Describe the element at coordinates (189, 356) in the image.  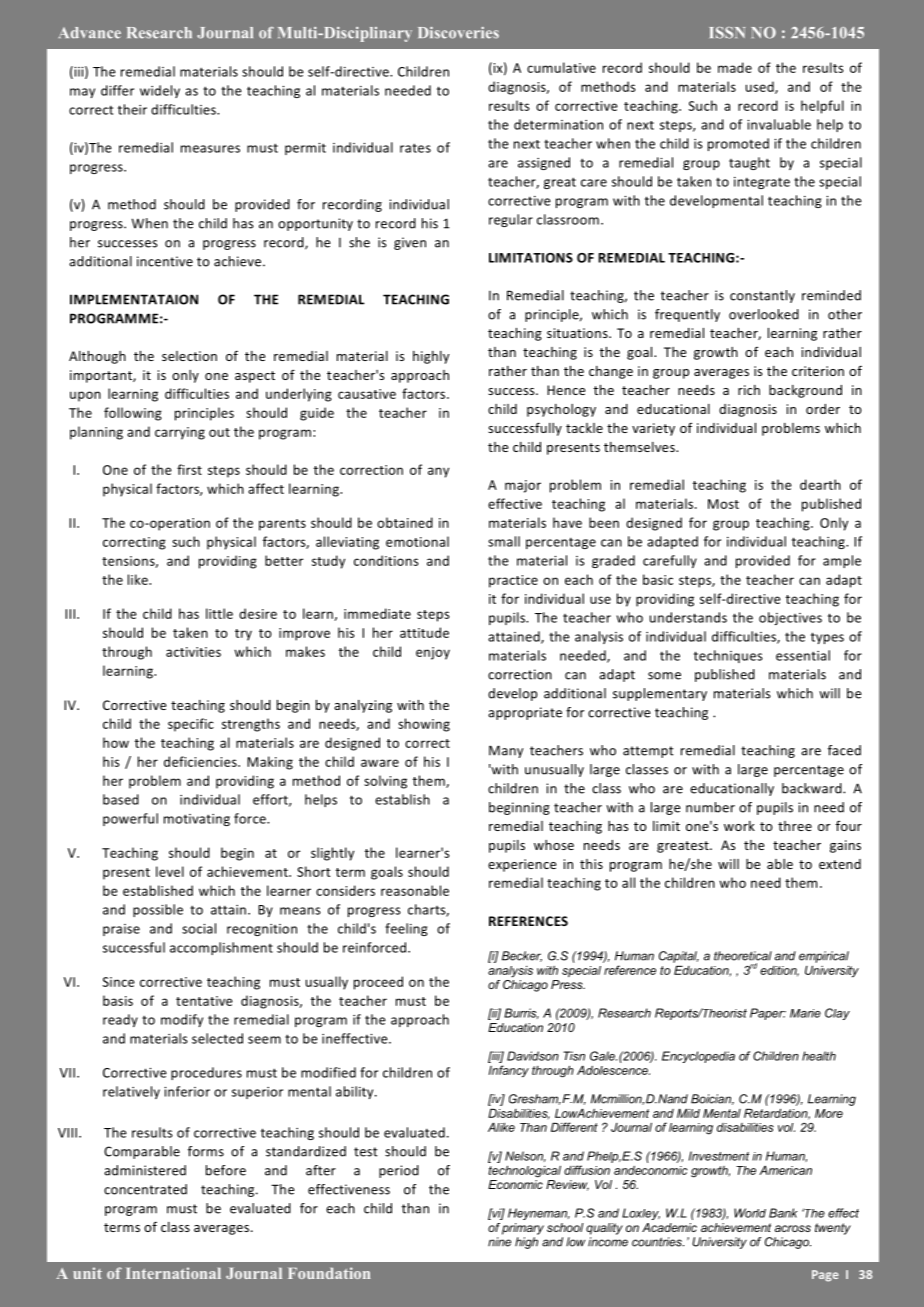
I see `selection` at that location.
